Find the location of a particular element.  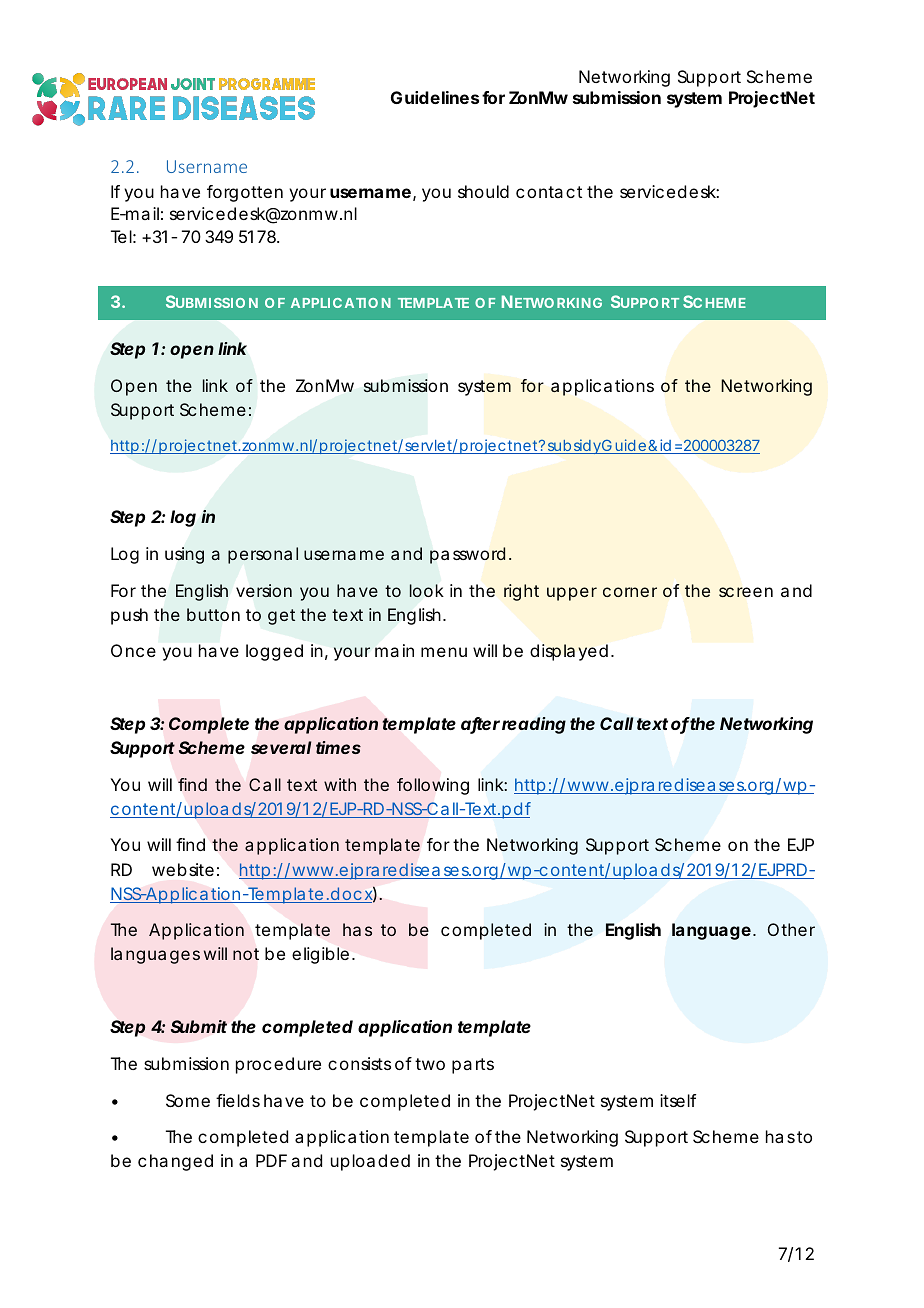

Once is located at coordinates (133, 650).
